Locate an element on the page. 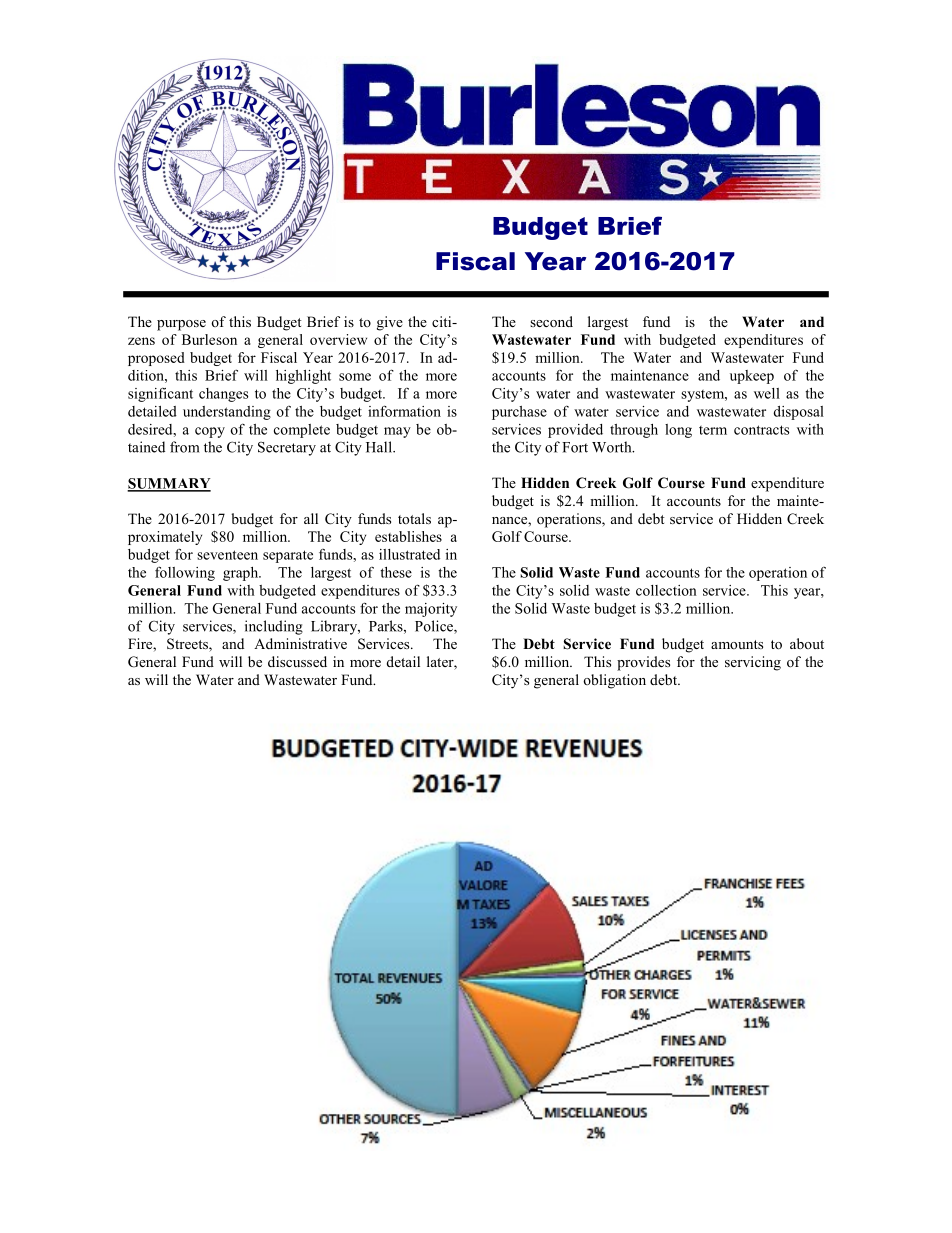  second is located at coordinates (551, 321).
